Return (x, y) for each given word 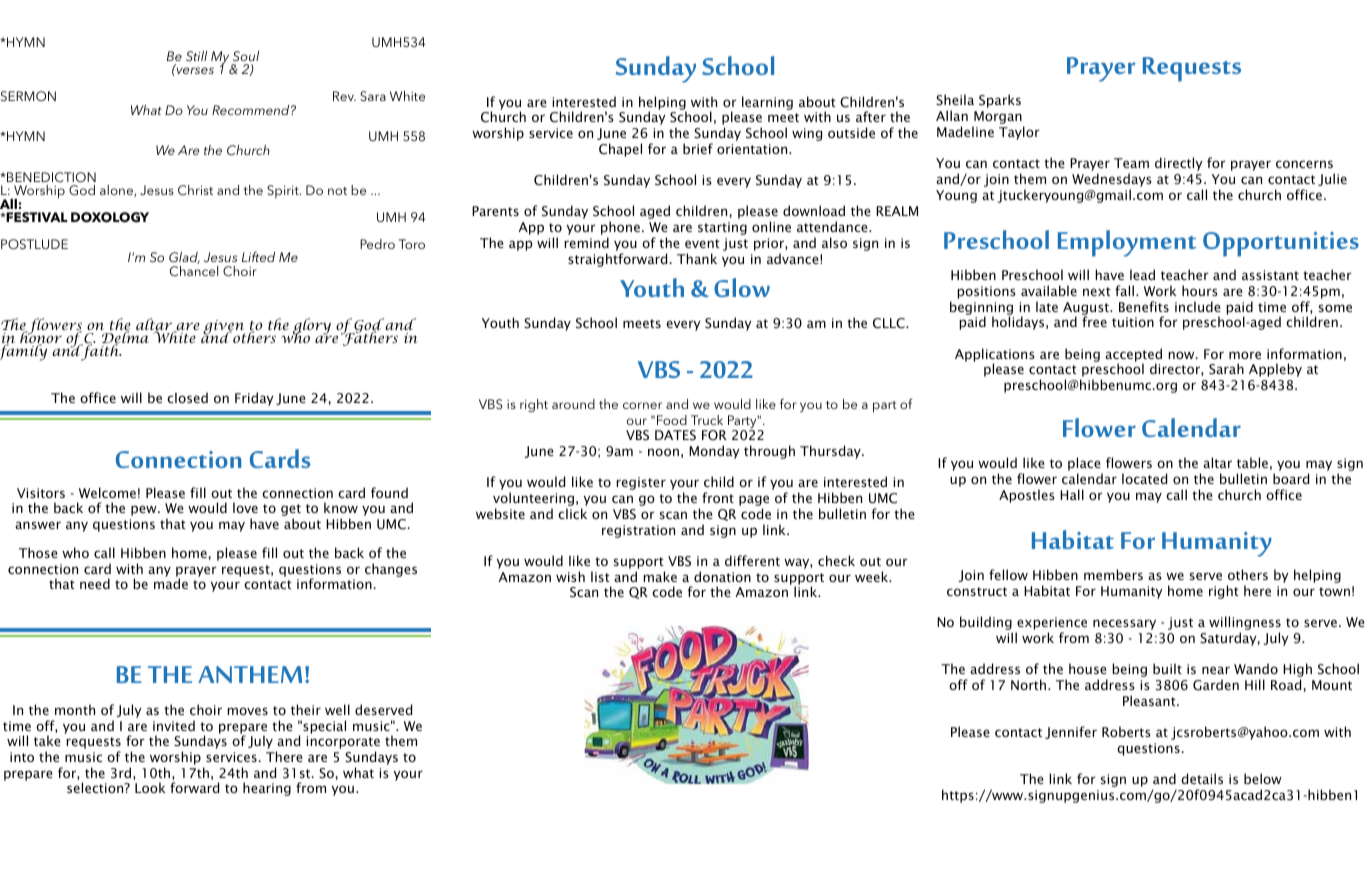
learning (767, 103)
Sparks (1000, 101)
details (1202, 778)
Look (150, 787)
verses (194, 70)
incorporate (343, 744)
